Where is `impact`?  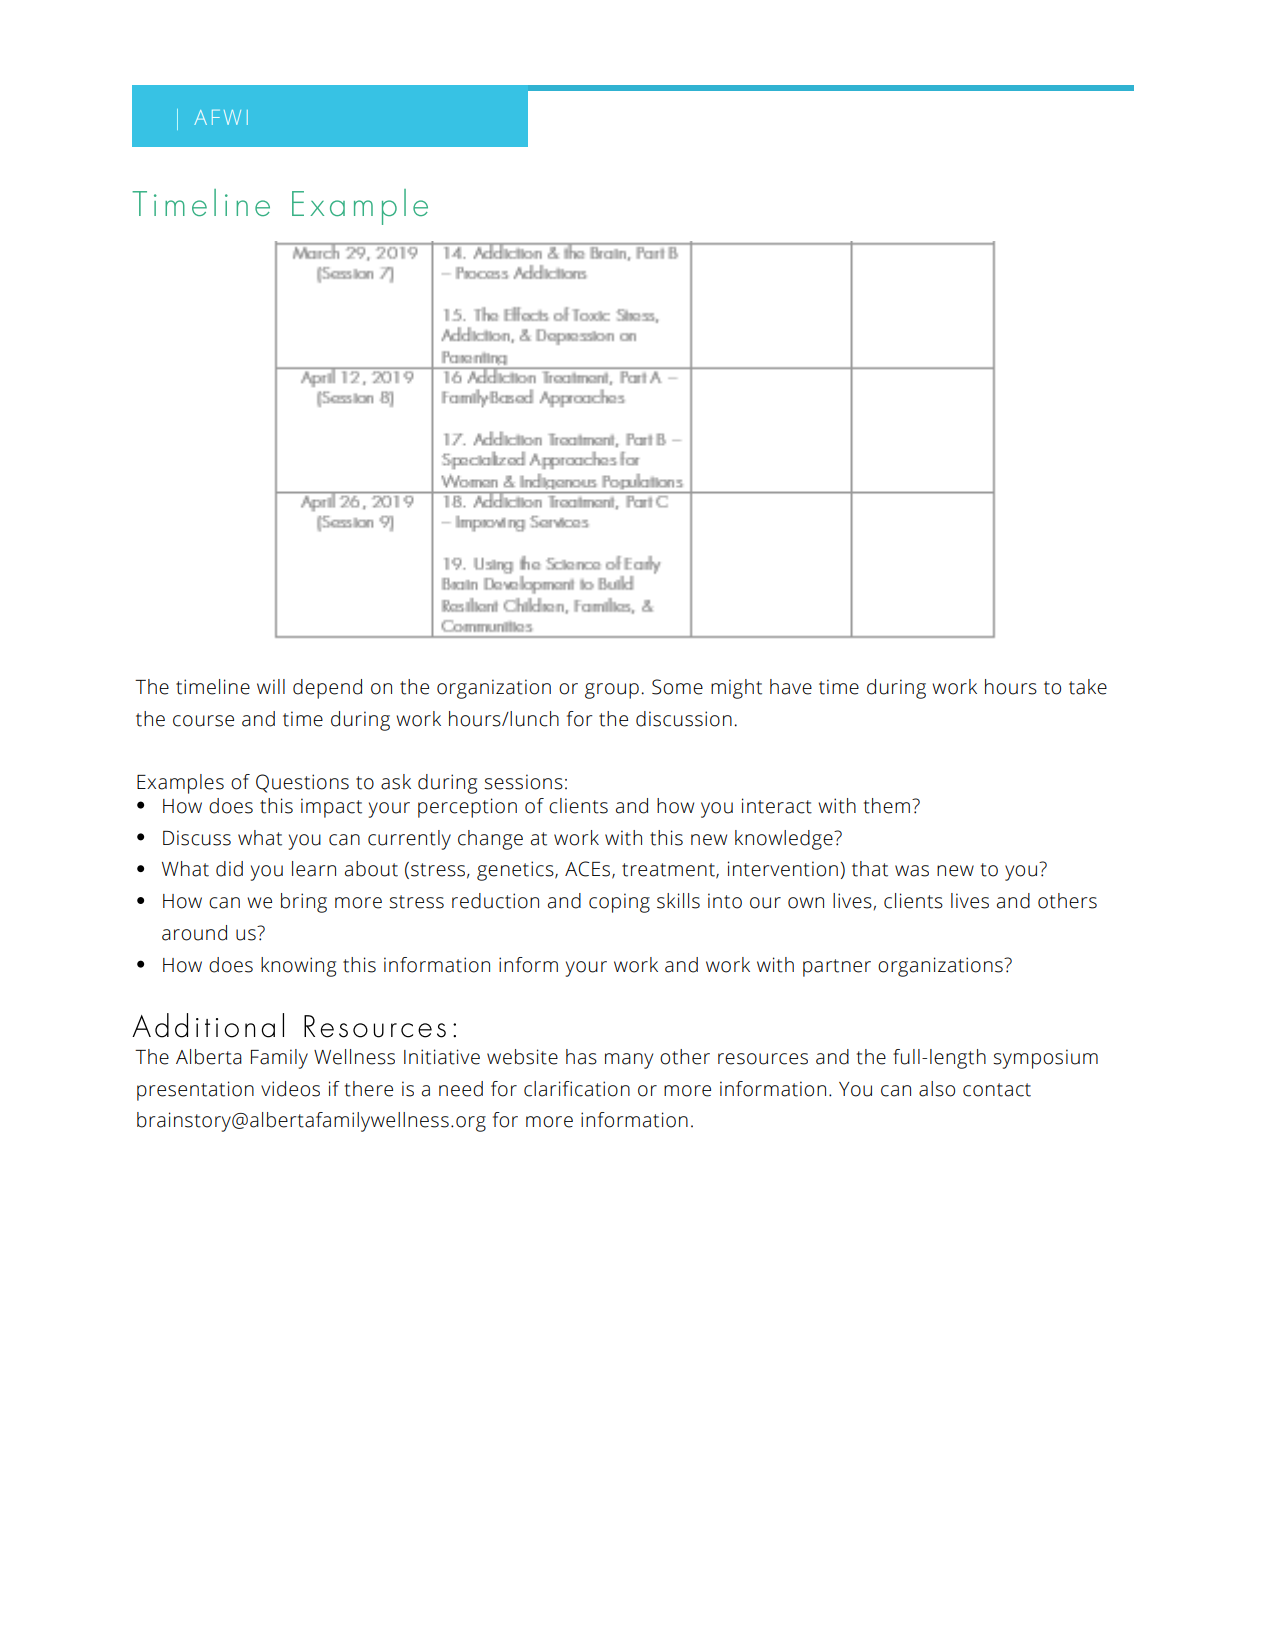 impact is located at coordinates (331, 808).
